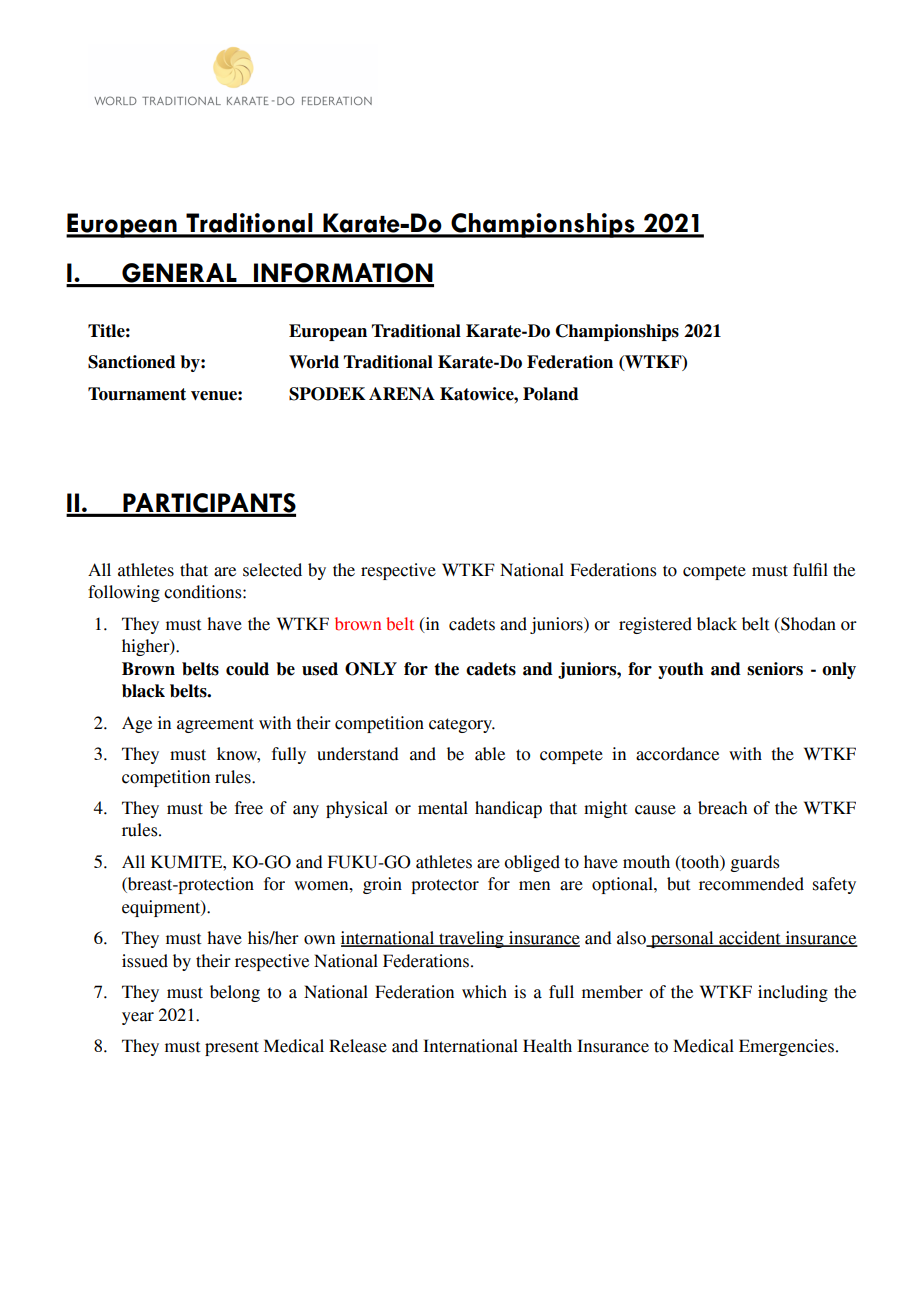  I want to click on handicap, so click(508, 809).
